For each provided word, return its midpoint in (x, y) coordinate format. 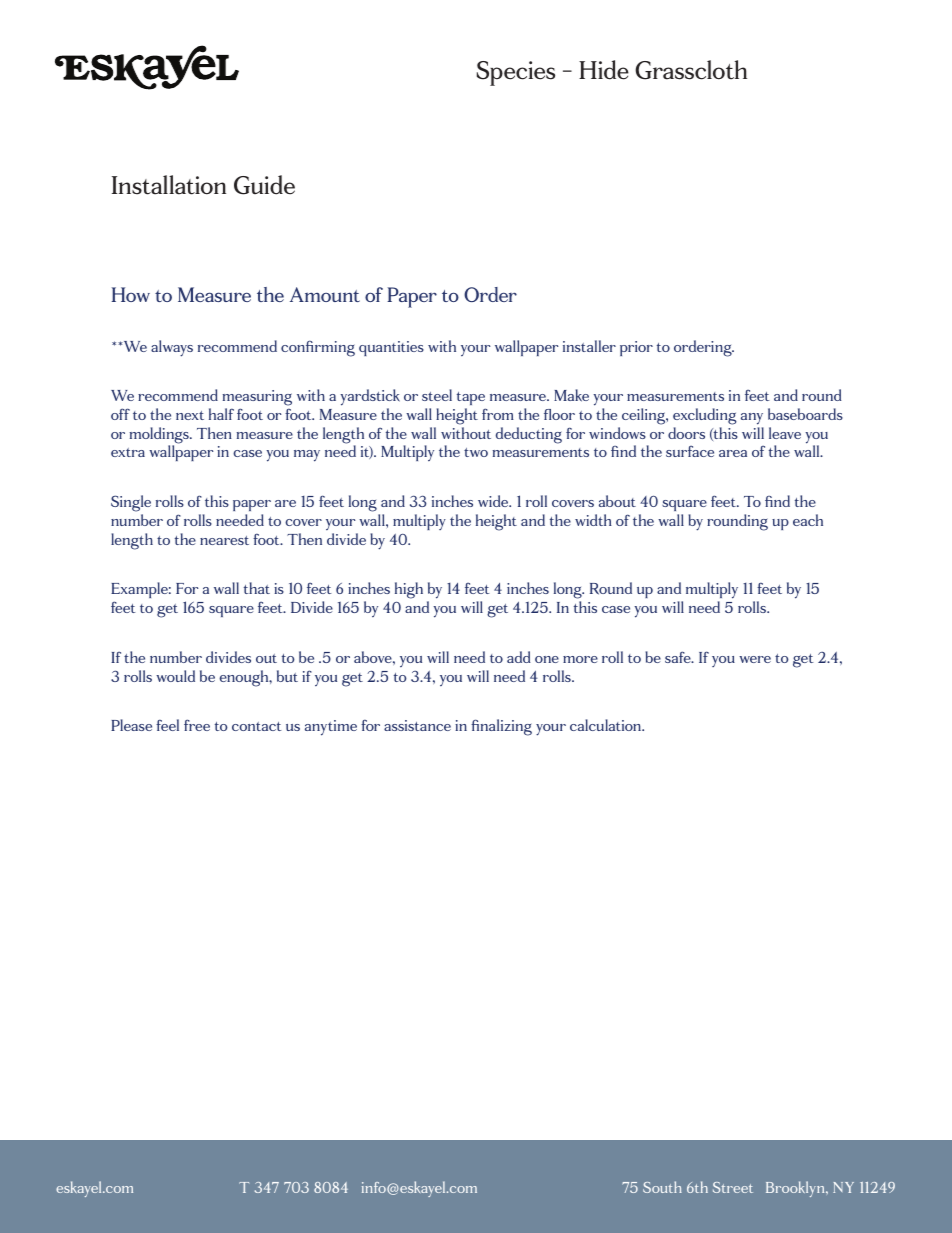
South (662, 1187)
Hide (604, 70)
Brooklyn (796, 1189)
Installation (169, 185)
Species (516, 73)
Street (733, 1187)
